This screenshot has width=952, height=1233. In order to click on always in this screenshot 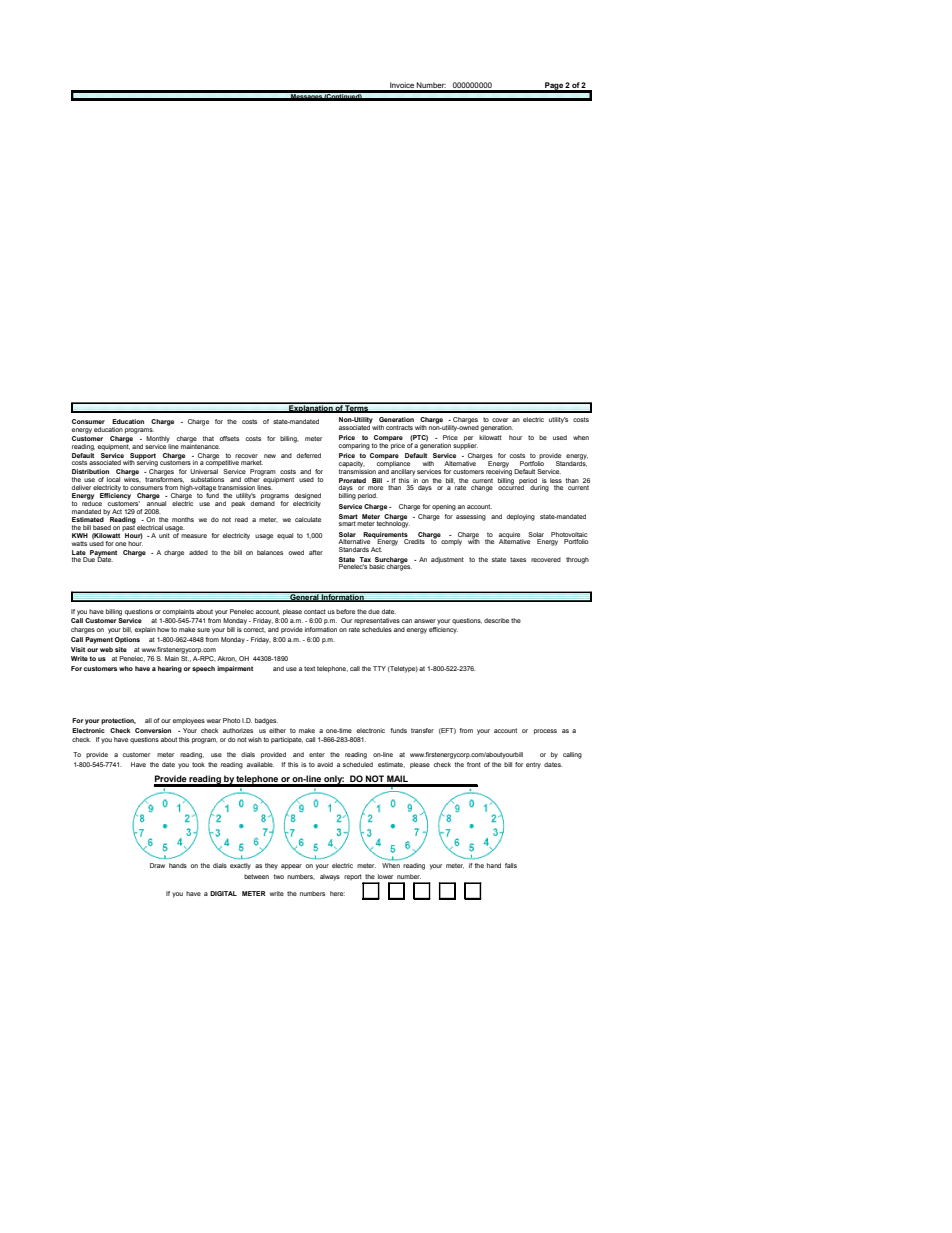, I will do `click(330, 877)`.
